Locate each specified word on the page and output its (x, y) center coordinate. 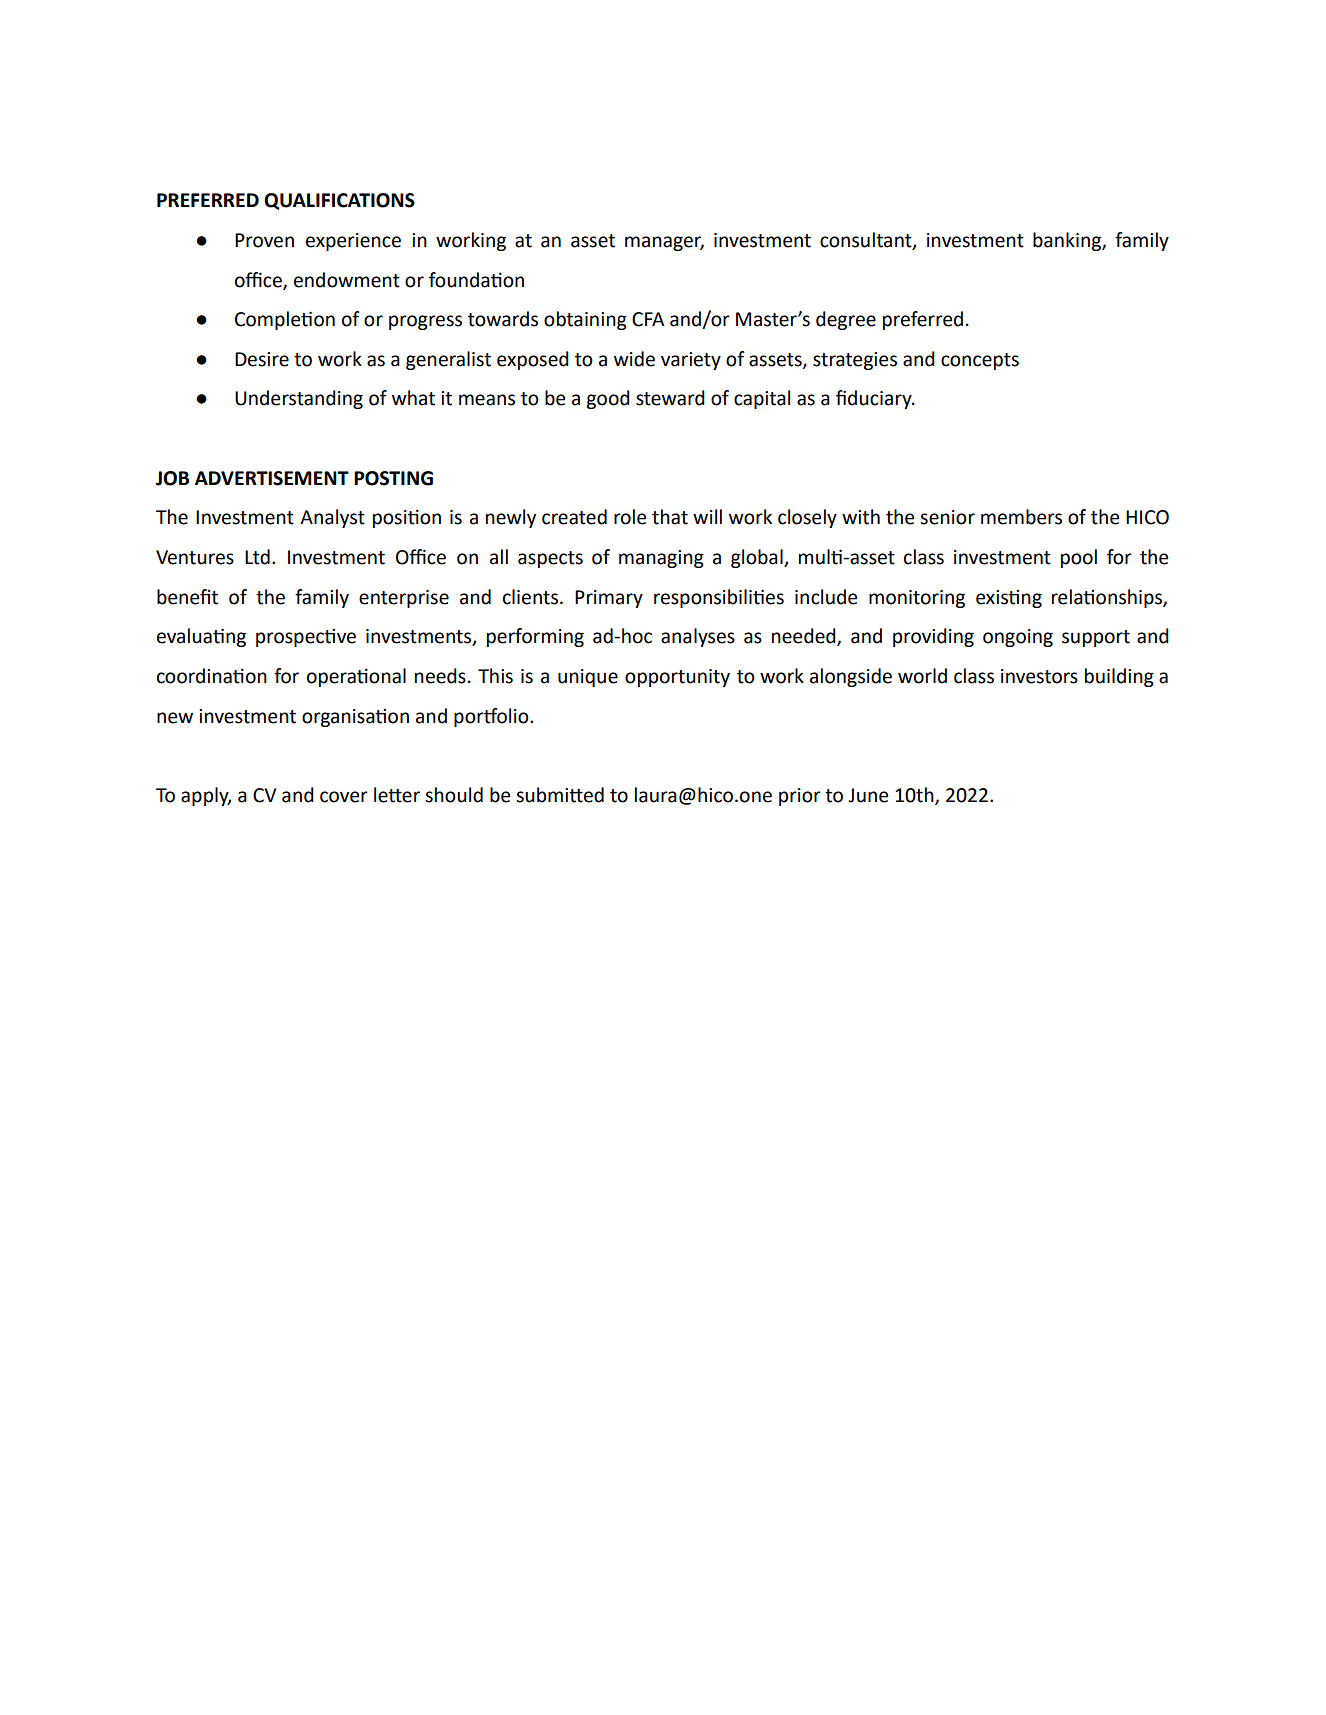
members (1021, 517)
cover (344, 797)
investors (1039, 676)
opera (332, 679)
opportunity (677, 678)
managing (661, 559)
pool (1079, 558)
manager (664, 243)
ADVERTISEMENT (272, 478)
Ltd (257, 557)
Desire (262, 359)
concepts (980, 361)
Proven (264, 240)
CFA (648, 319)
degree (846, 320)
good (608, 399)
